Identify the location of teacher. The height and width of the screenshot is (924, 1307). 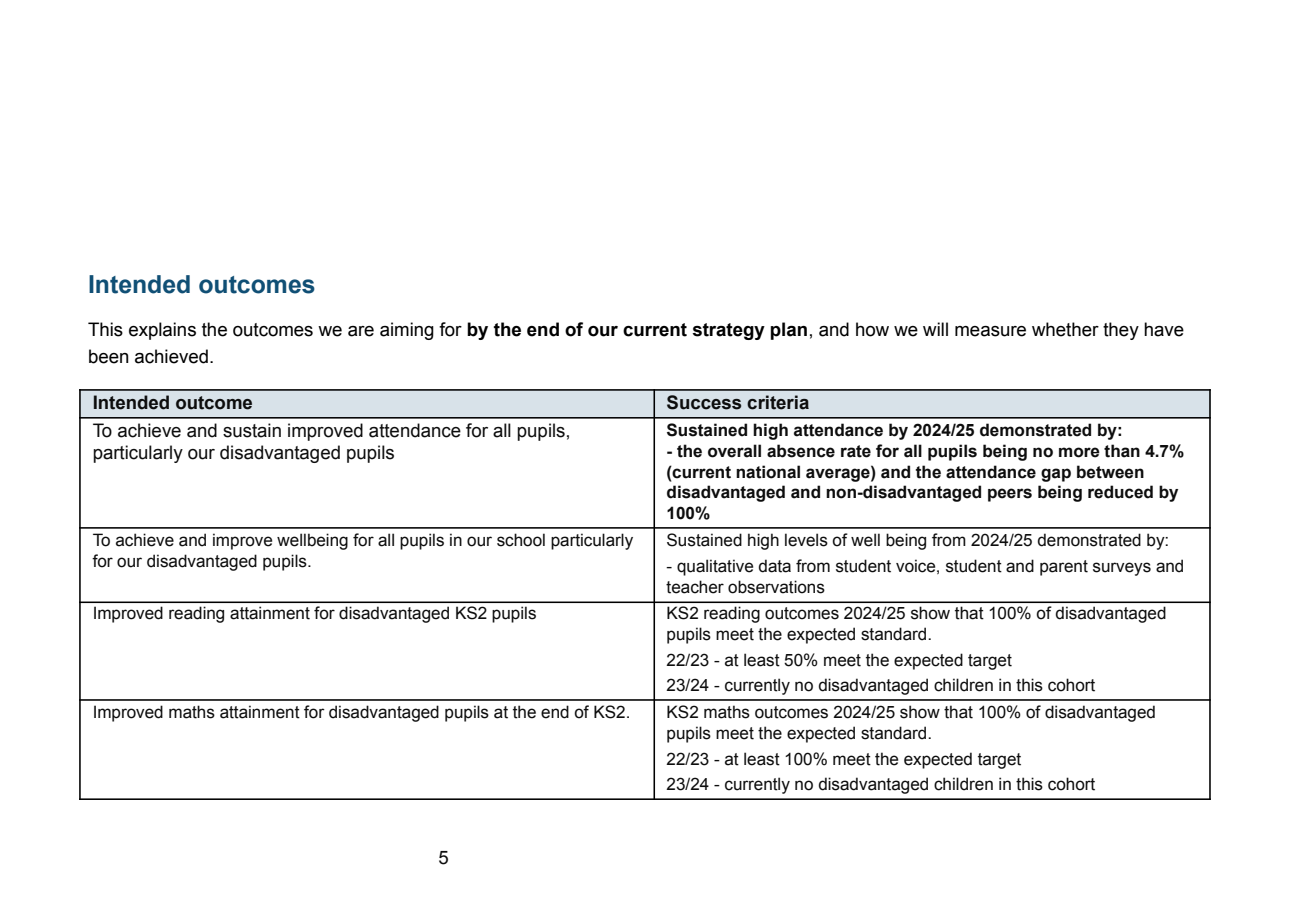
(695, 587).
